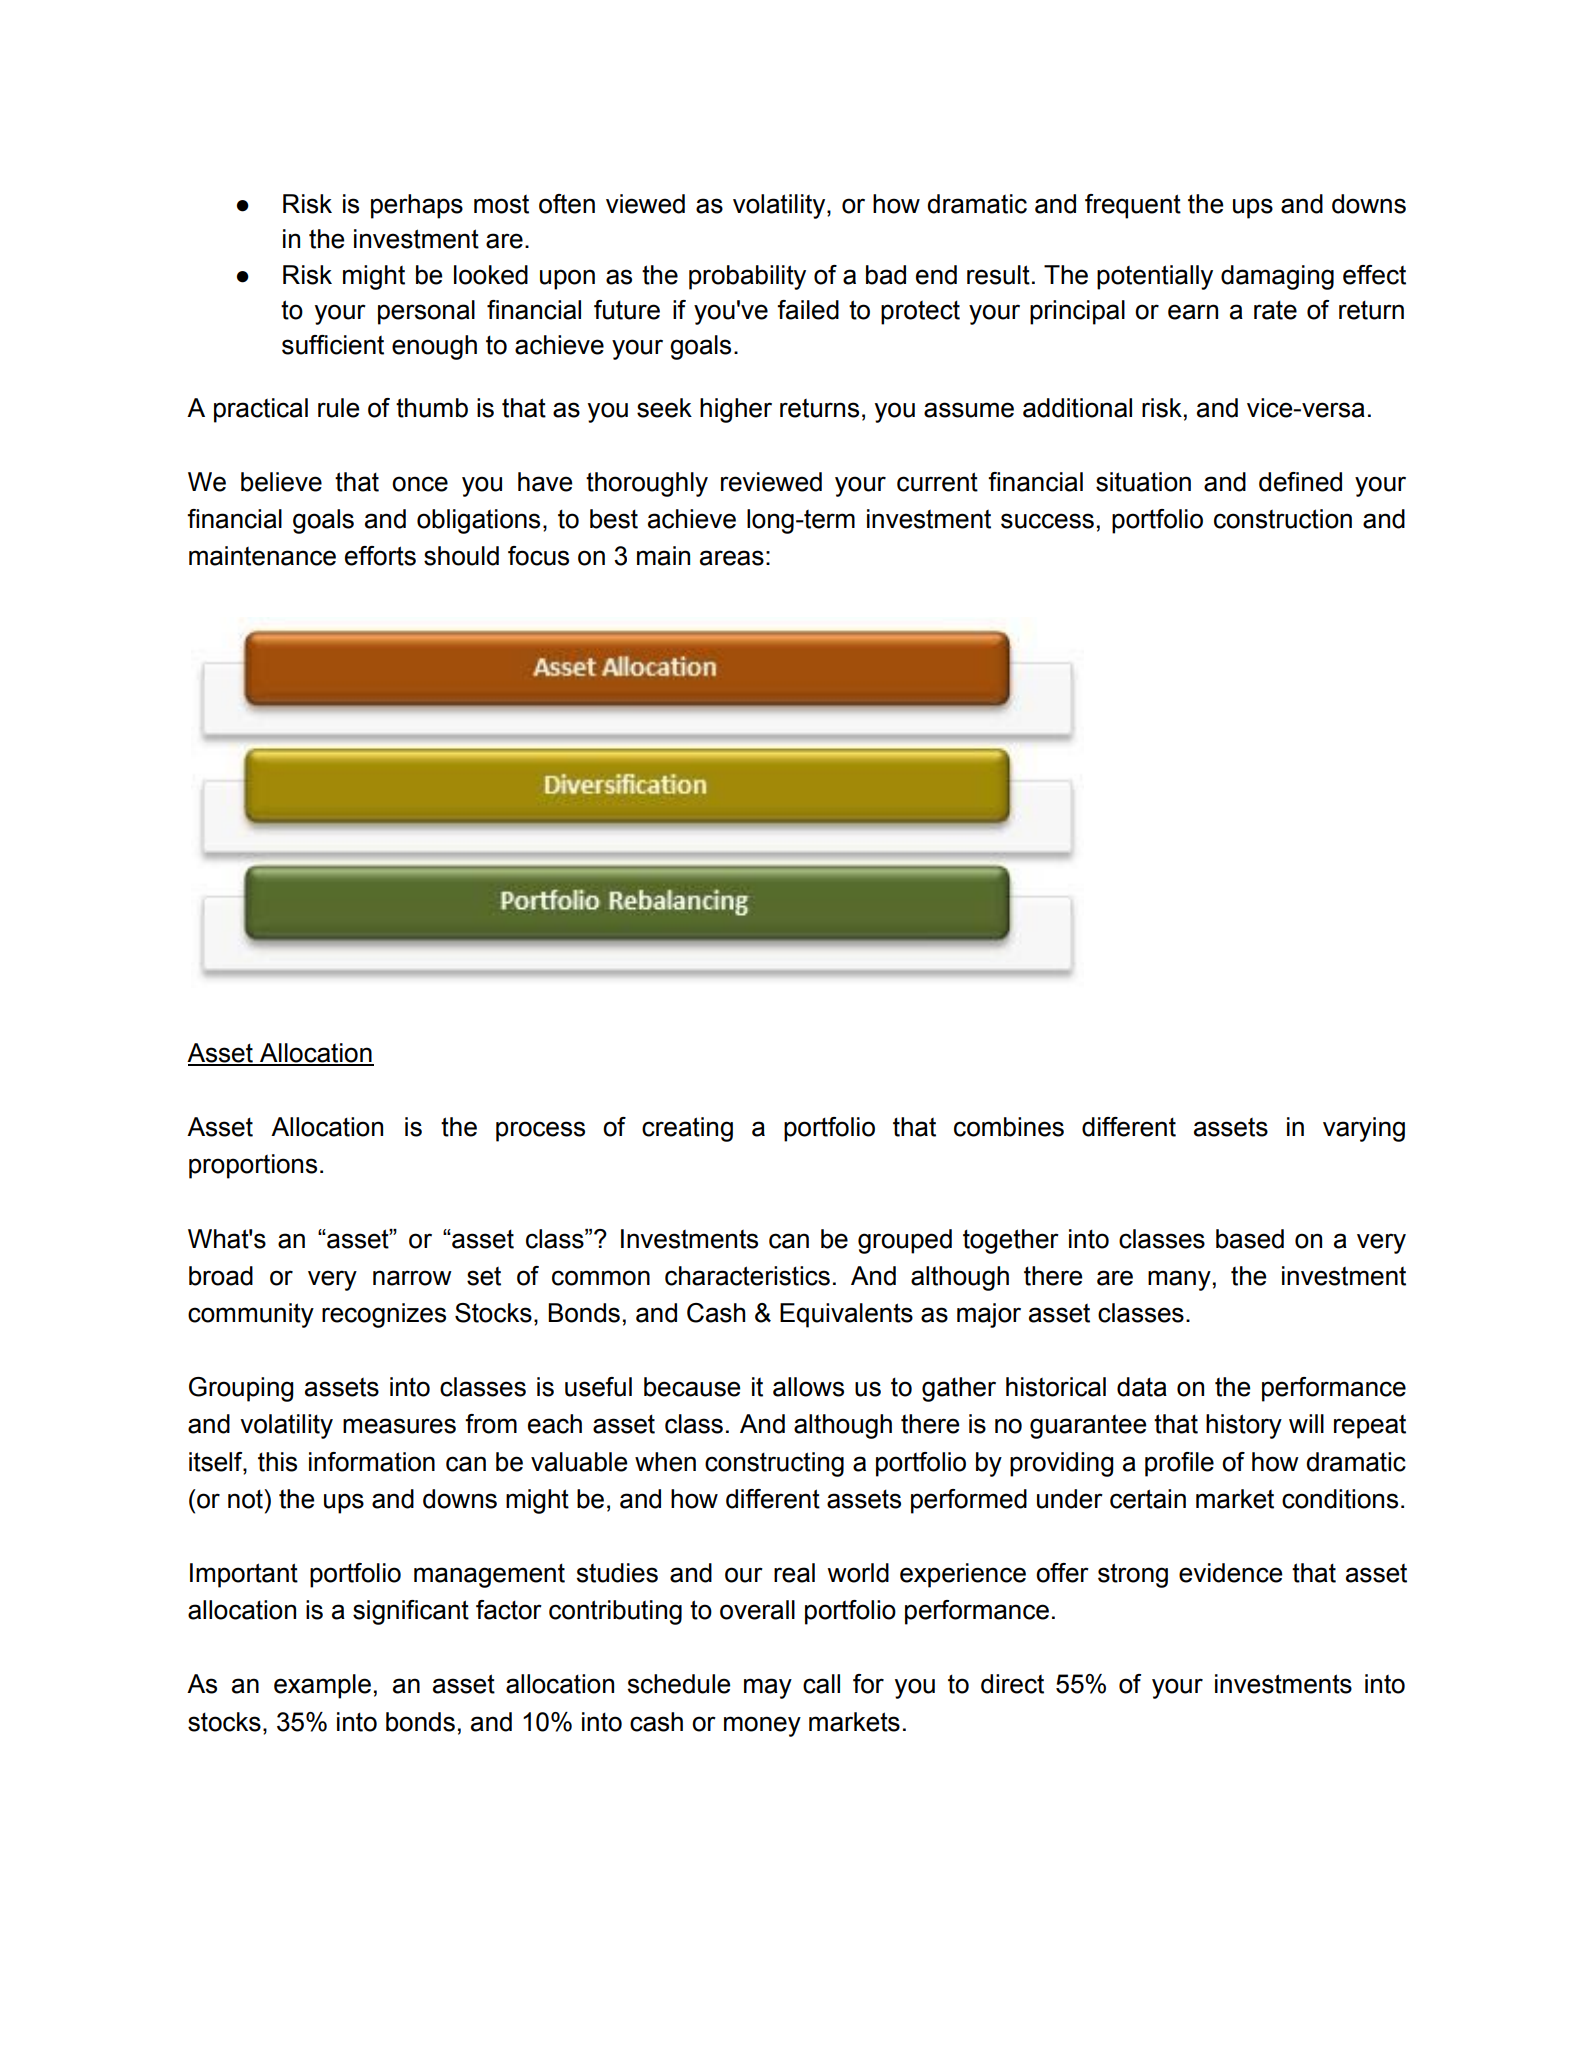 This page has width=1596, height=2065. What do you see at coordinates (1277, 277) in the page?
I see `damaging` at bounding box center [1277, 277].
